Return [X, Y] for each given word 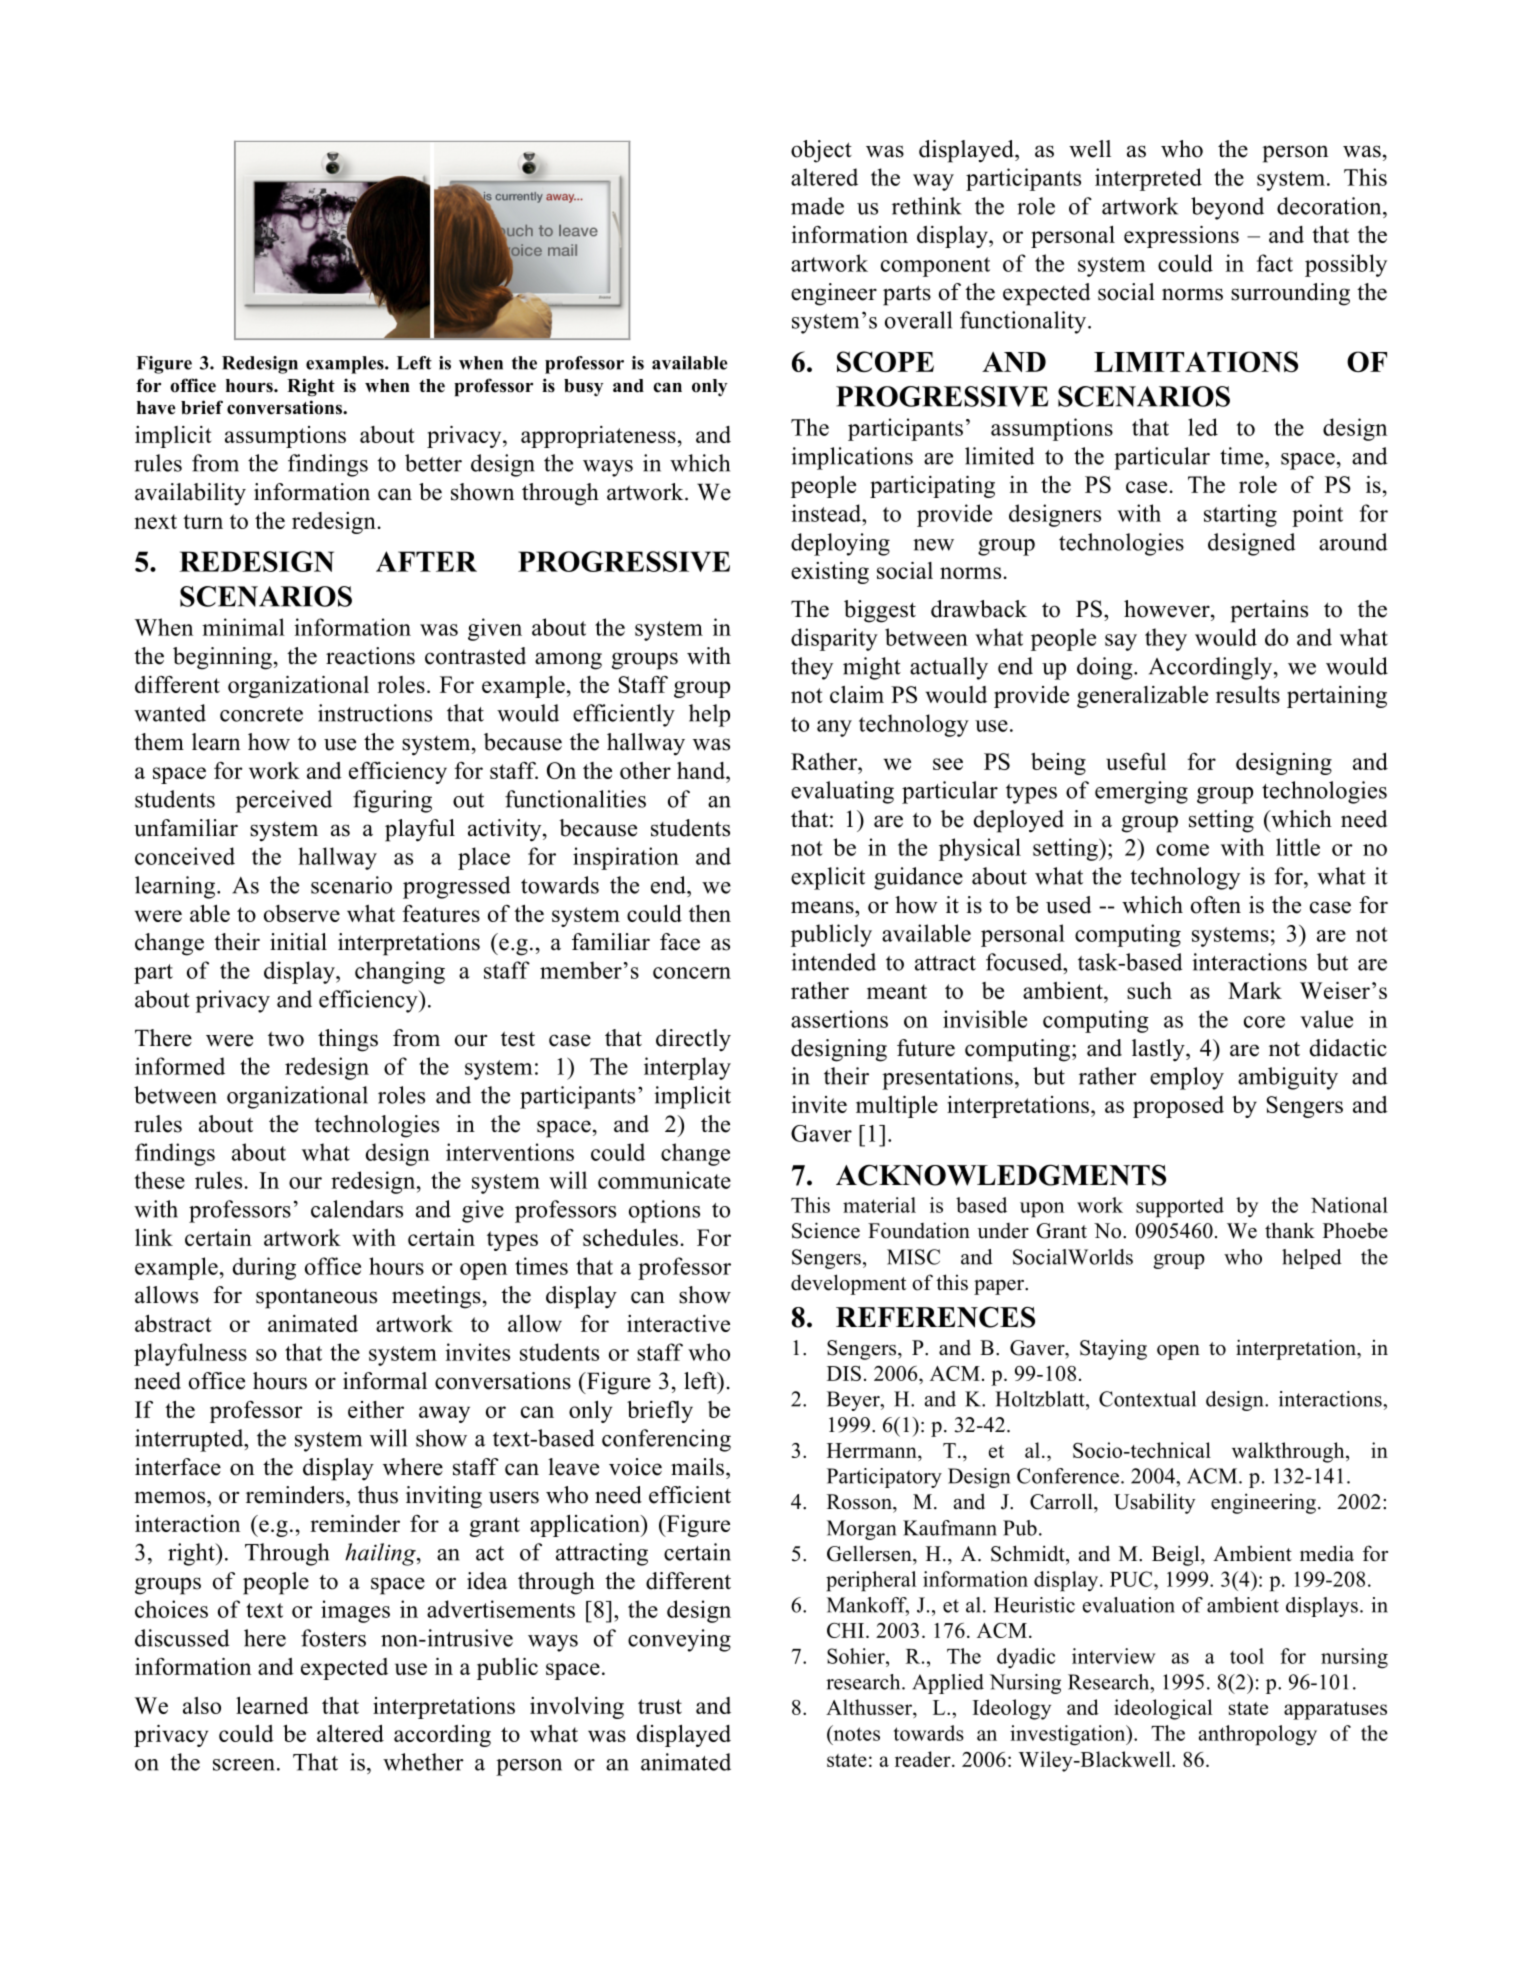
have [156, 408]
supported [1180, 1207]
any [834, 728]
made [817, 206]
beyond [1227, 208]
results [1248, 694]
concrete [261, 714]
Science [826, 1230]
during [264, 1268]
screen [244, 1765]
